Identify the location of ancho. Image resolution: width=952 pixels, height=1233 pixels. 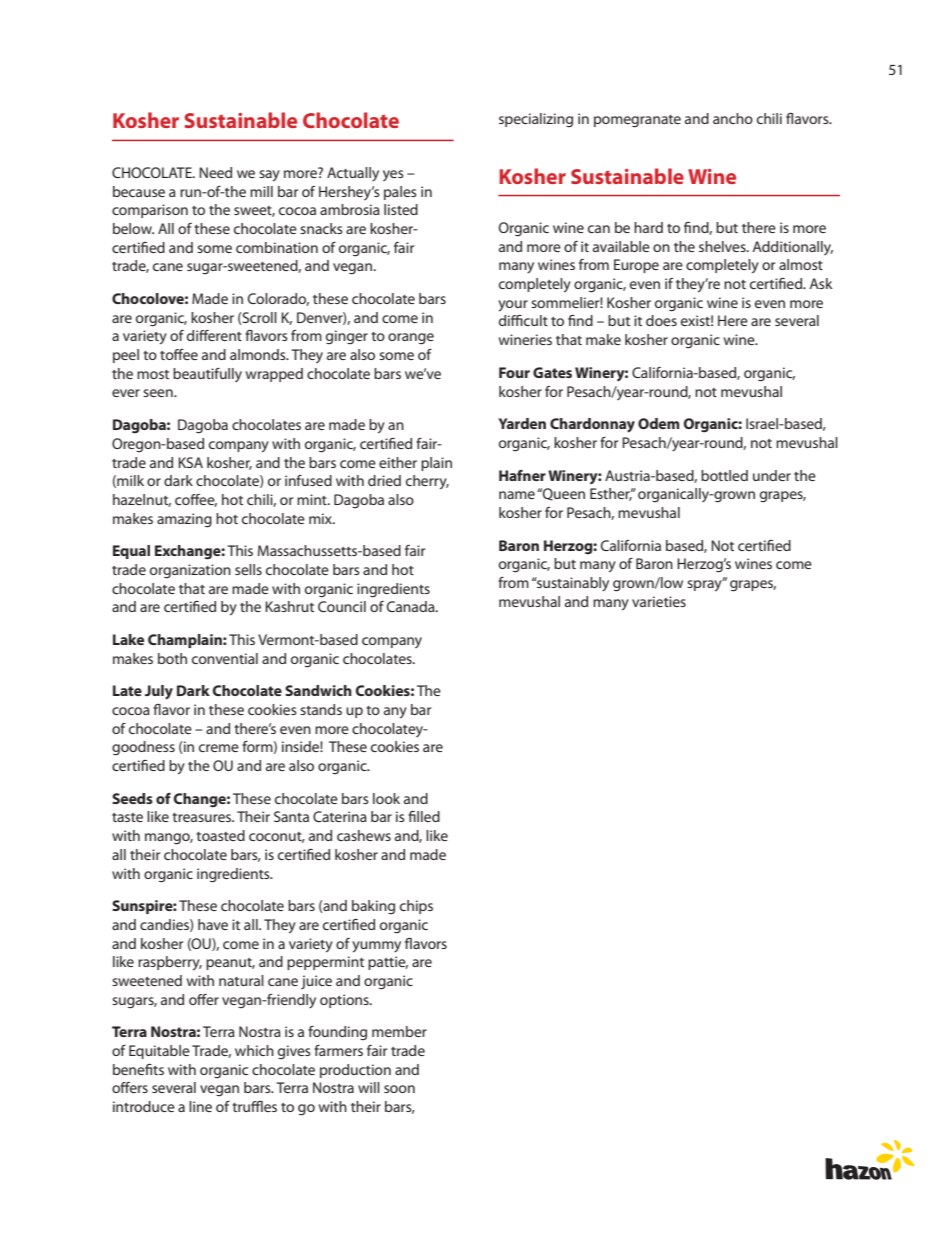
(733, 118).
